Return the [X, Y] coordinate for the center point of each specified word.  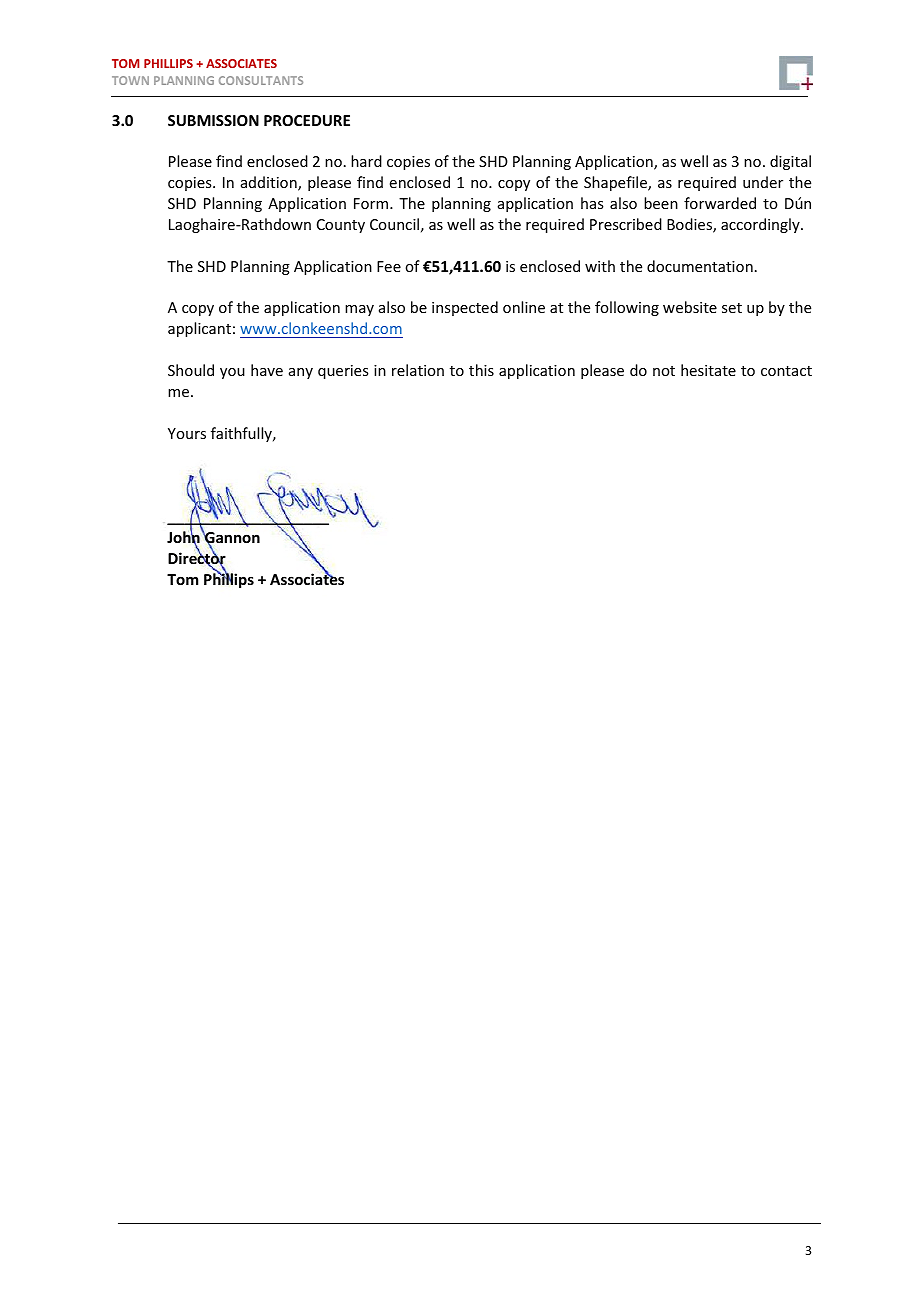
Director [197, 558]
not [664, 371]
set [732, 308]
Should [191, 370]
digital [790, 162]
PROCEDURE [307, 120]
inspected [465, 308]
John [184, 537]
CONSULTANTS [261, 80]
